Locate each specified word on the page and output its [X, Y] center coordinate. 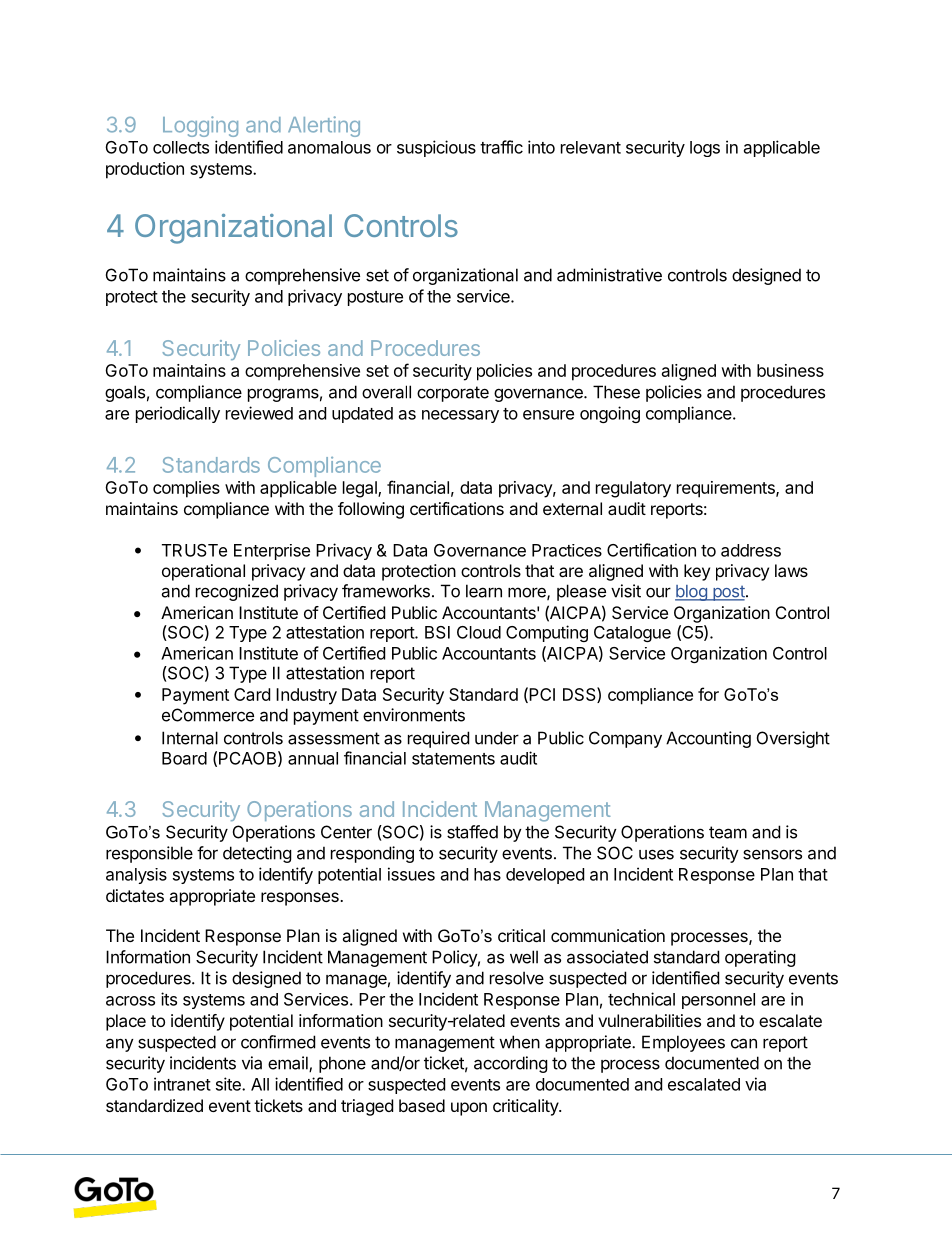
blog [692, 593]
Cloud [479, 632]
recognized [237, 592]
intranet [182, 1084]
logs [705, 149]
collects [181, 147]
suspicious [436, 148]
